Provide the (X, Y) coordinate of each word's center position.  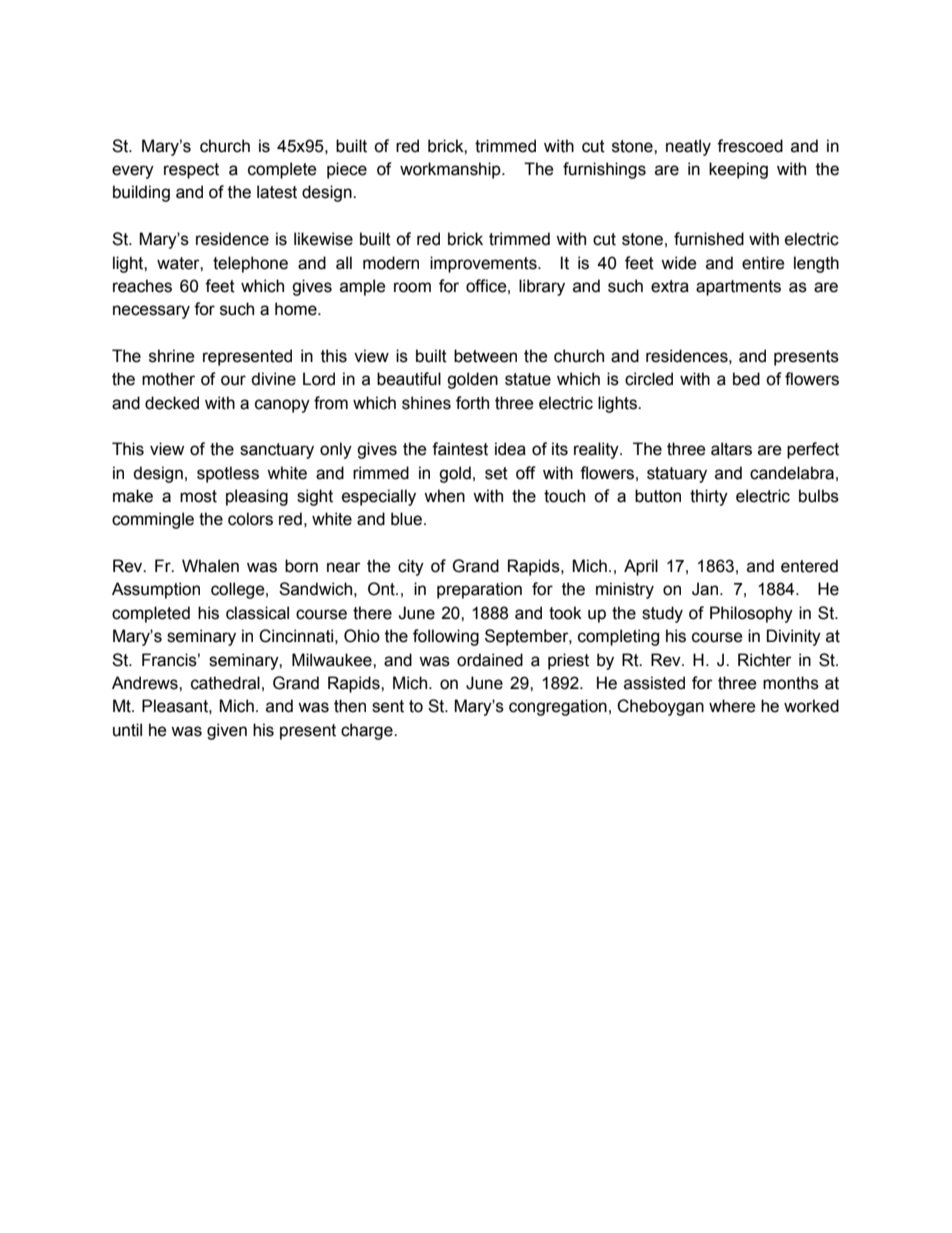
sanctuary (277, 451)
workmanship (451, 170)
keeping (738, 170)
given (227, 731)
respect (191, 171)
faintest (460, 449)
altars (731, 449)
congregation (558, 707)
